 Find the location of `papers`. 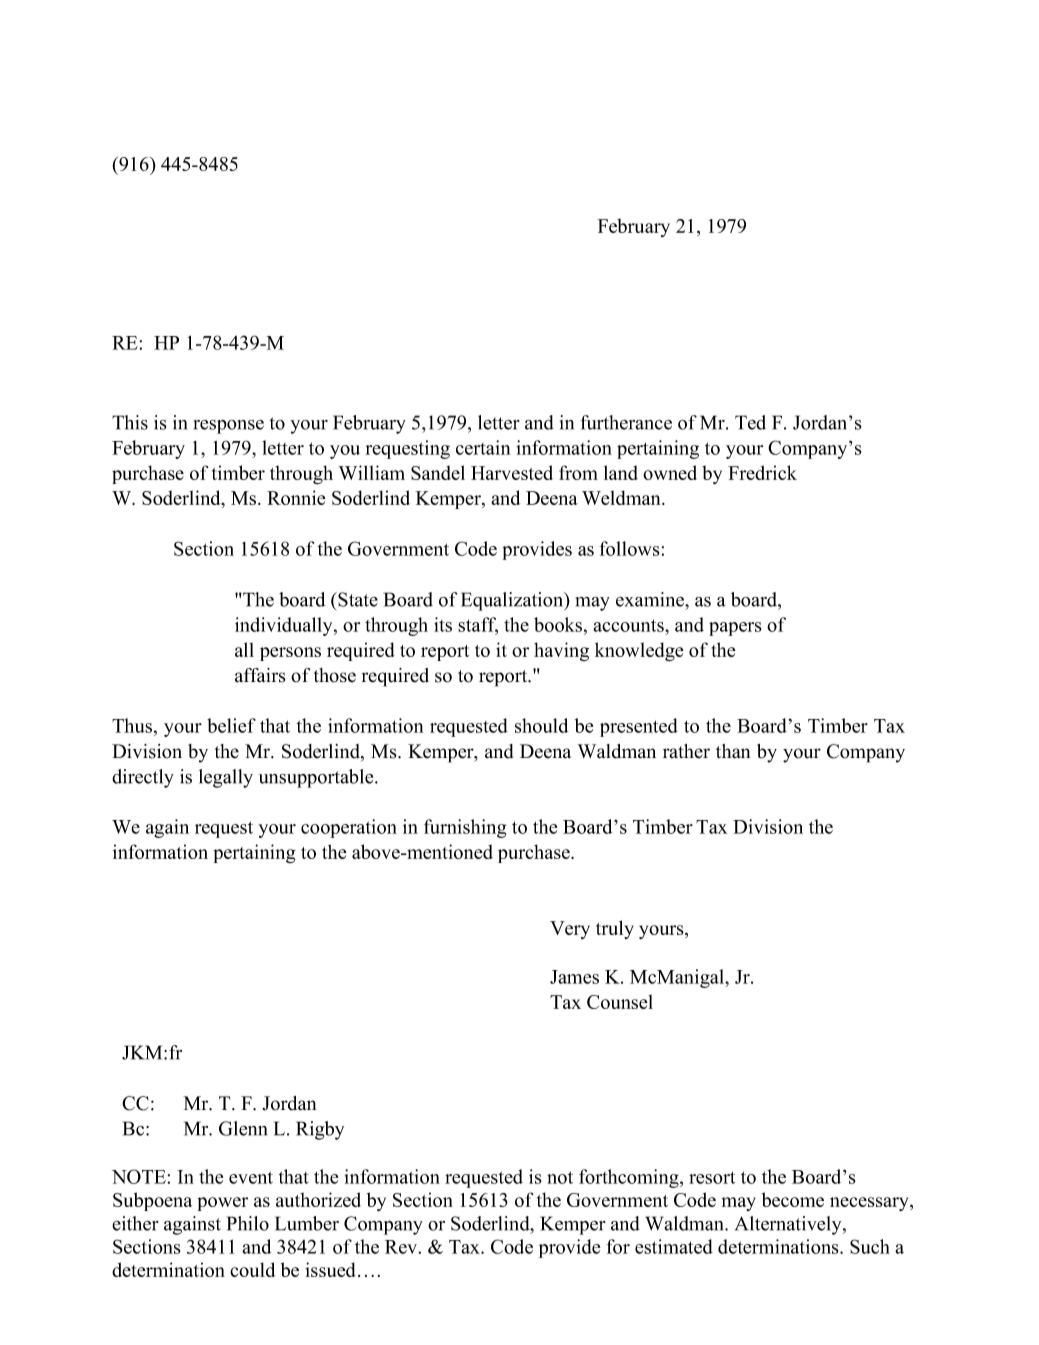

papers is located at coordinates (735, 629).
